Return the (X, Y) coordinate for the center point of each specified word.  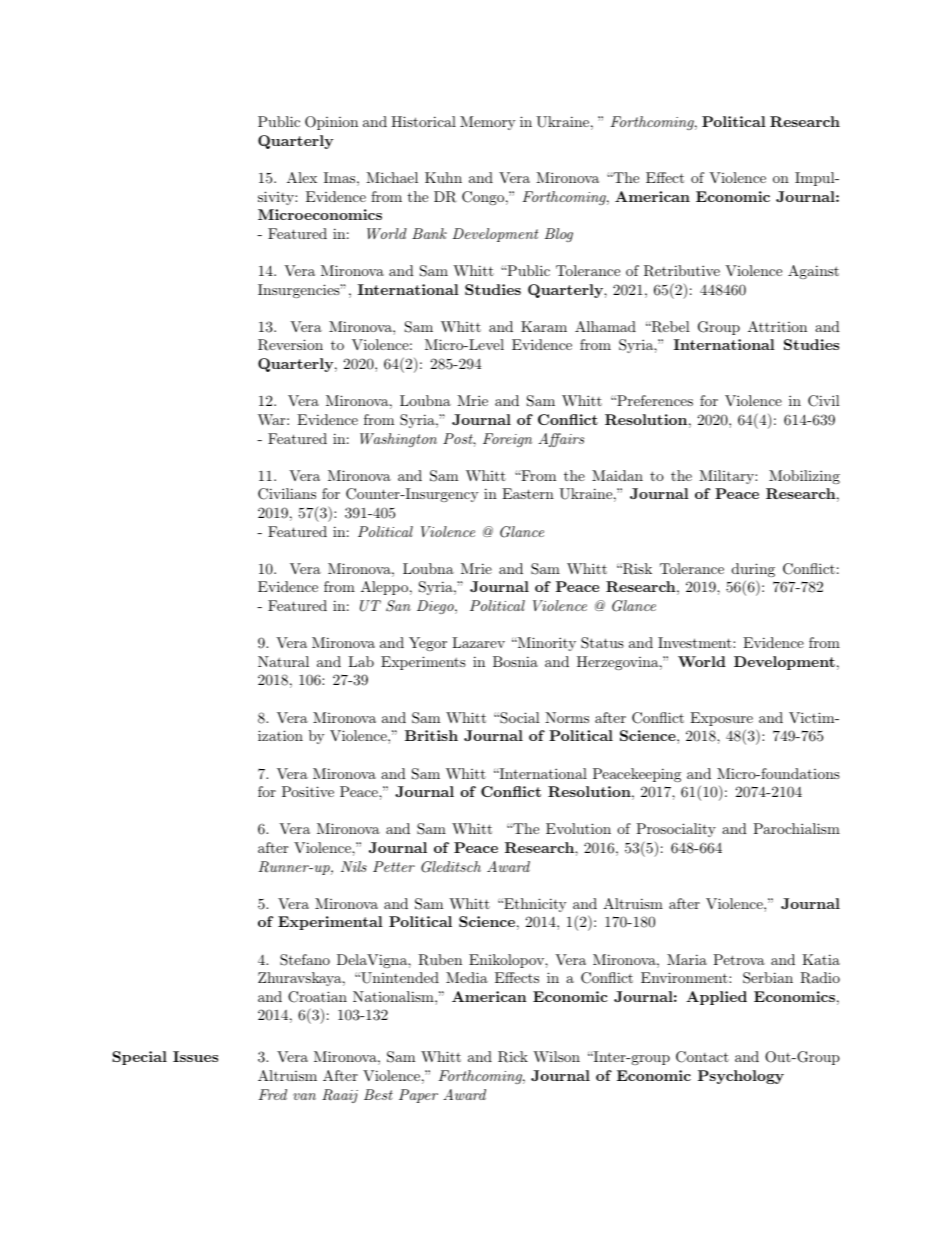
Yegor (428, 644)
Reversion (290, 345)
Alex (302, 177)
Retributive (682, 271)
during (753, 570)
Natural (283, 661)
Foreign (507, 440)
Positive (308, 791)
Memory (487, 123)
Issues (195, 1056)
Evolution (578, 828)
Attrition (777, 326)
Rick (513, 1057)
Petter (394, 866)
